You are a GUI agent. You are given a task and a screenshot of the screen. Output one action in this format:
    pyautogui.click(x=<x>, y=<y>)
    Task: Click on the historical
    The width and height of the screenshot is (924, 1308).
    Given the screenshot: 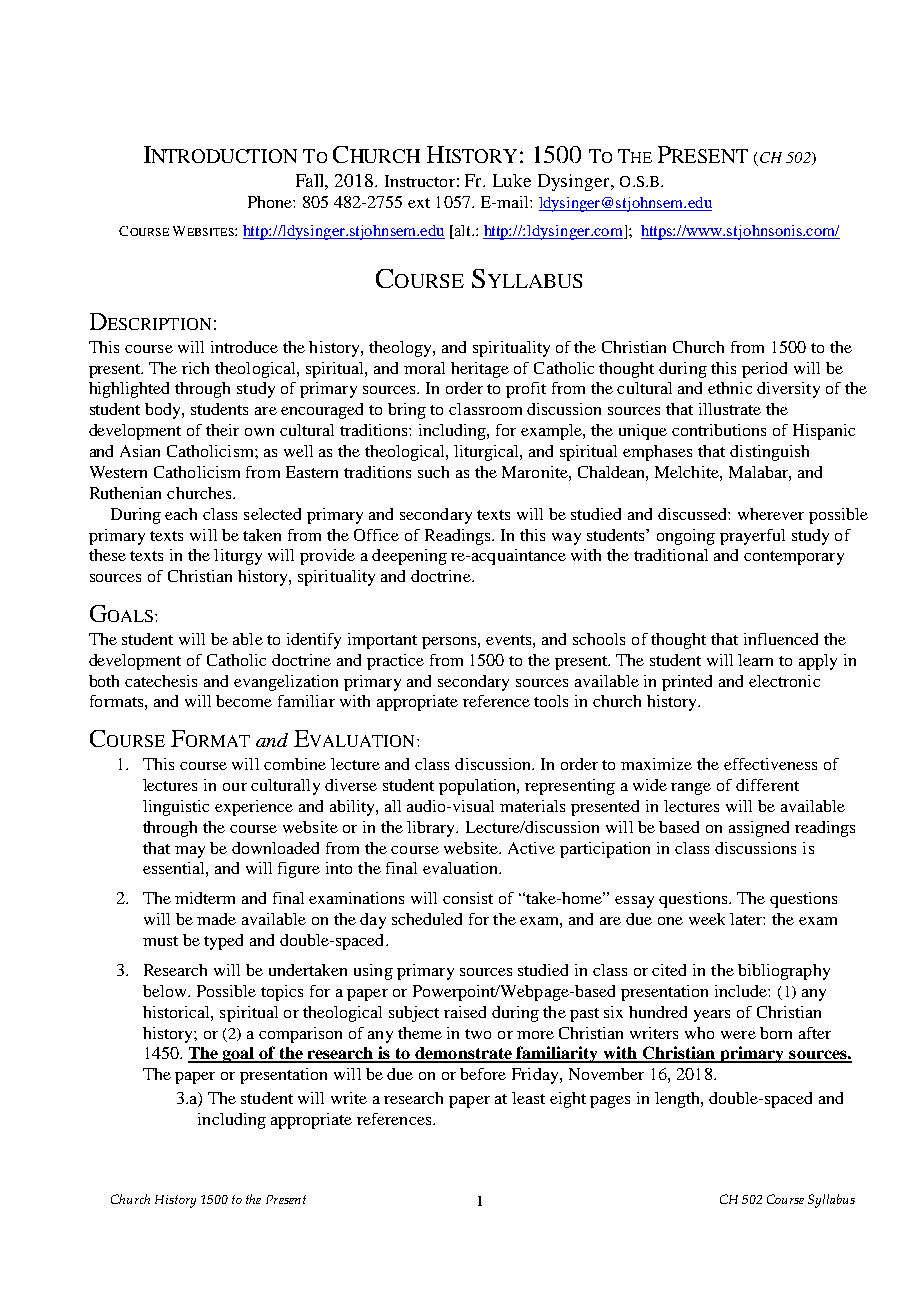 What is the action you would take?
    pyautogui.click(x=177, y=1012)
